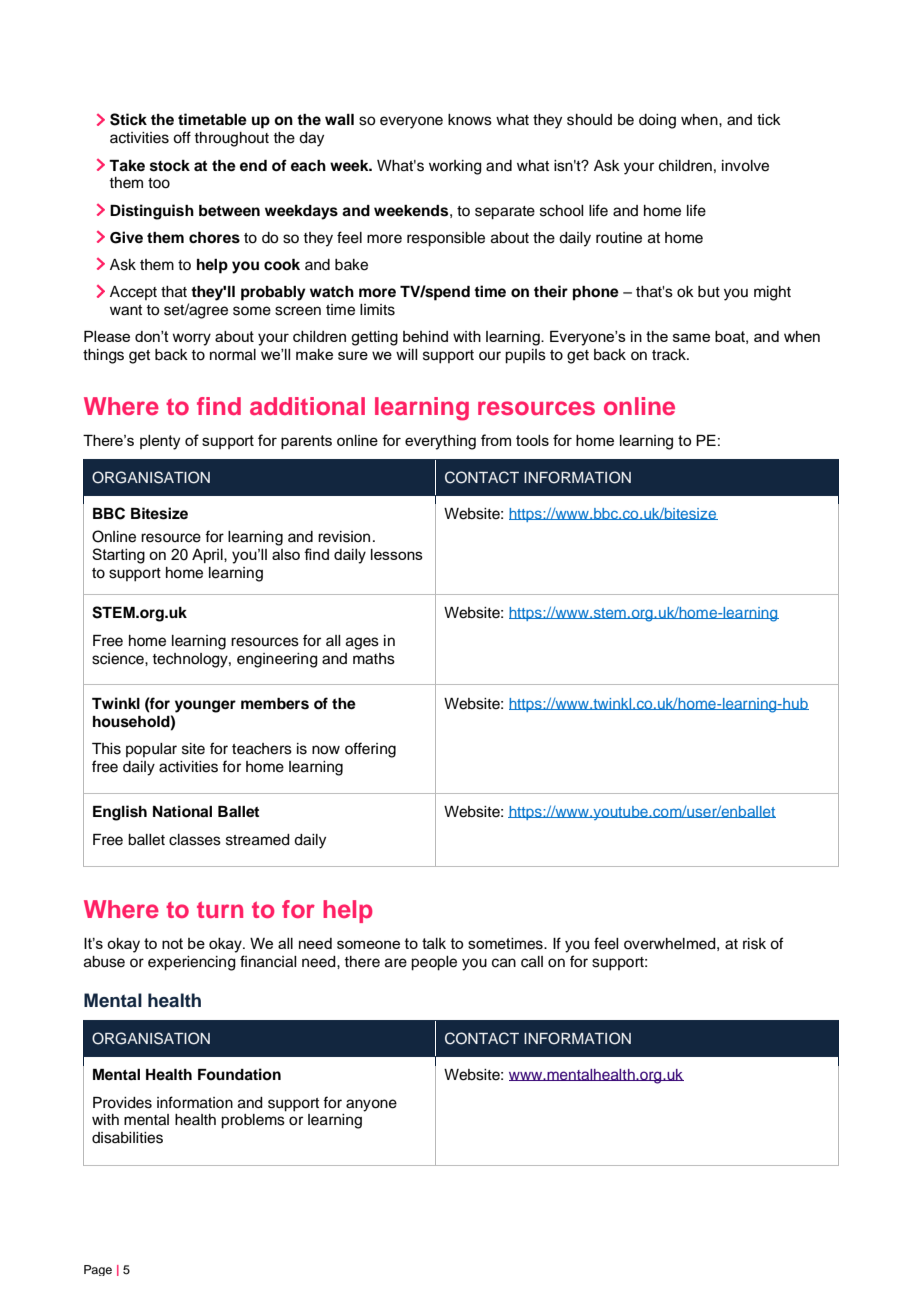 This page has height=1308, width=924. Describe the element at coordinates (170, 166) in the page. I see `stock` at that location.
